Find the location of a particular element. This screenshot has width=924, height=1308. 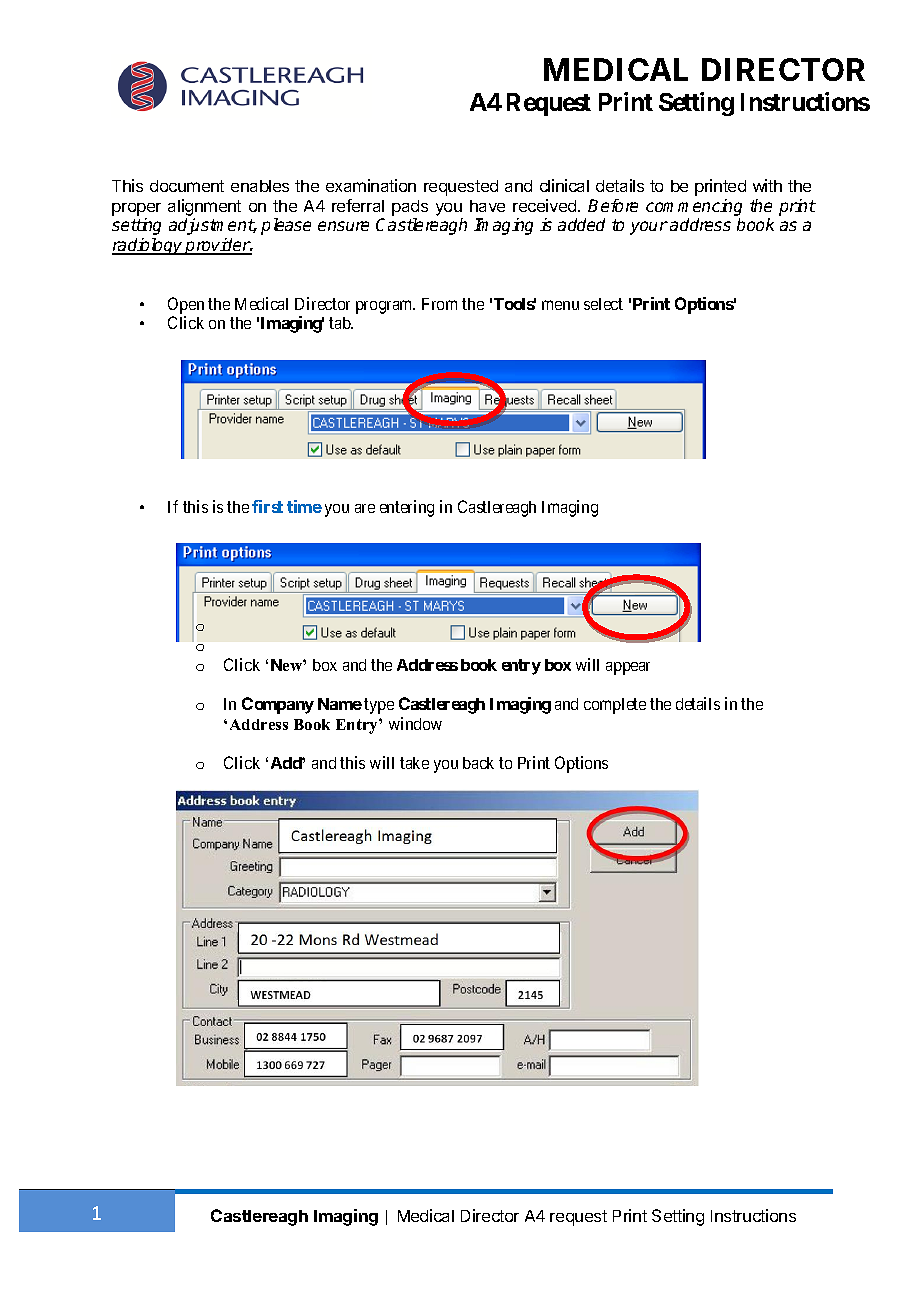

Company is located at coordinates (278, 705).
